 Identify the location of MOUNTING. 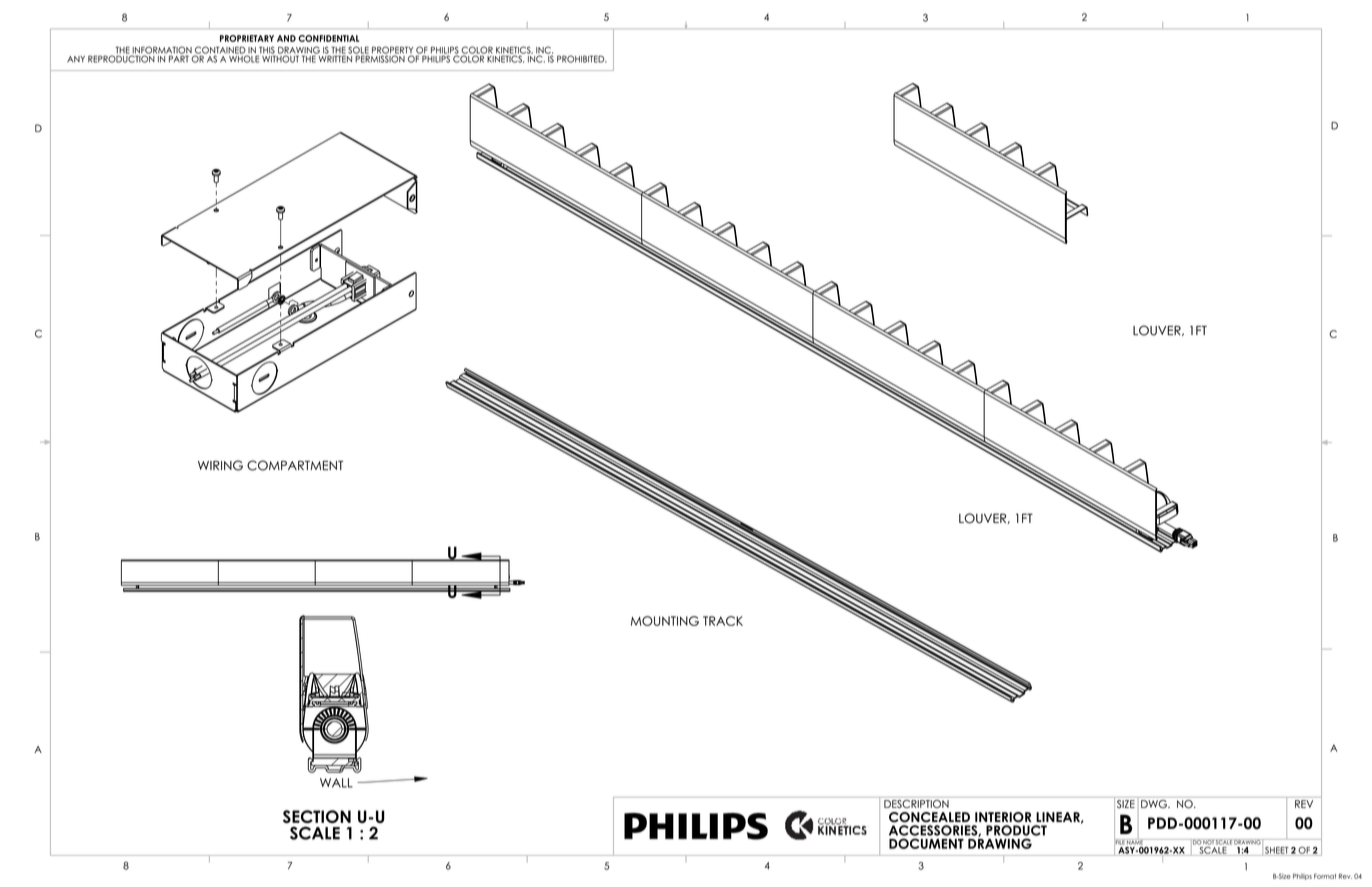
(665, 621).
